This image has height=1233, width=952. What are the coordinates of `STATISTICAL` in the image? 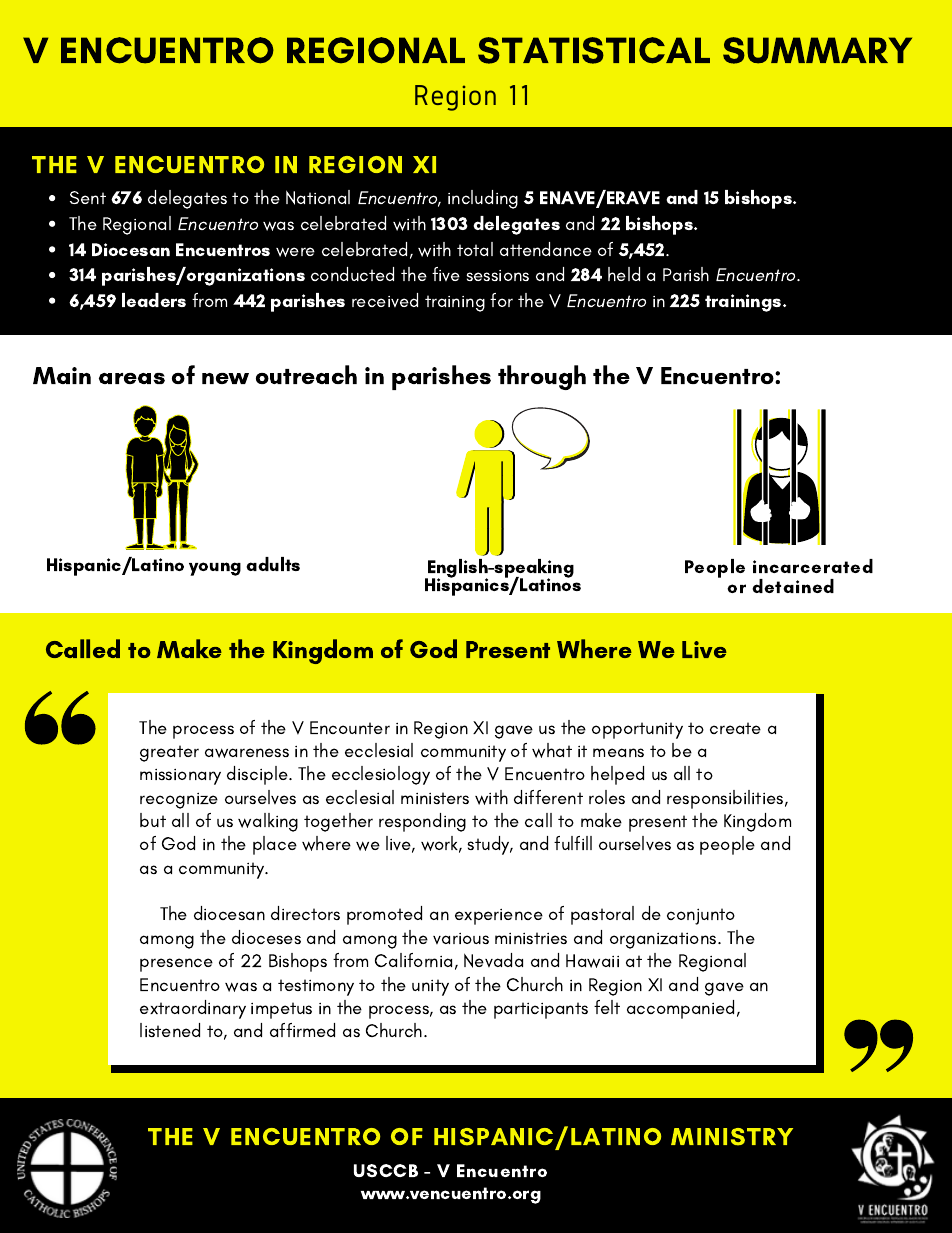 It's located at (594, 50).
